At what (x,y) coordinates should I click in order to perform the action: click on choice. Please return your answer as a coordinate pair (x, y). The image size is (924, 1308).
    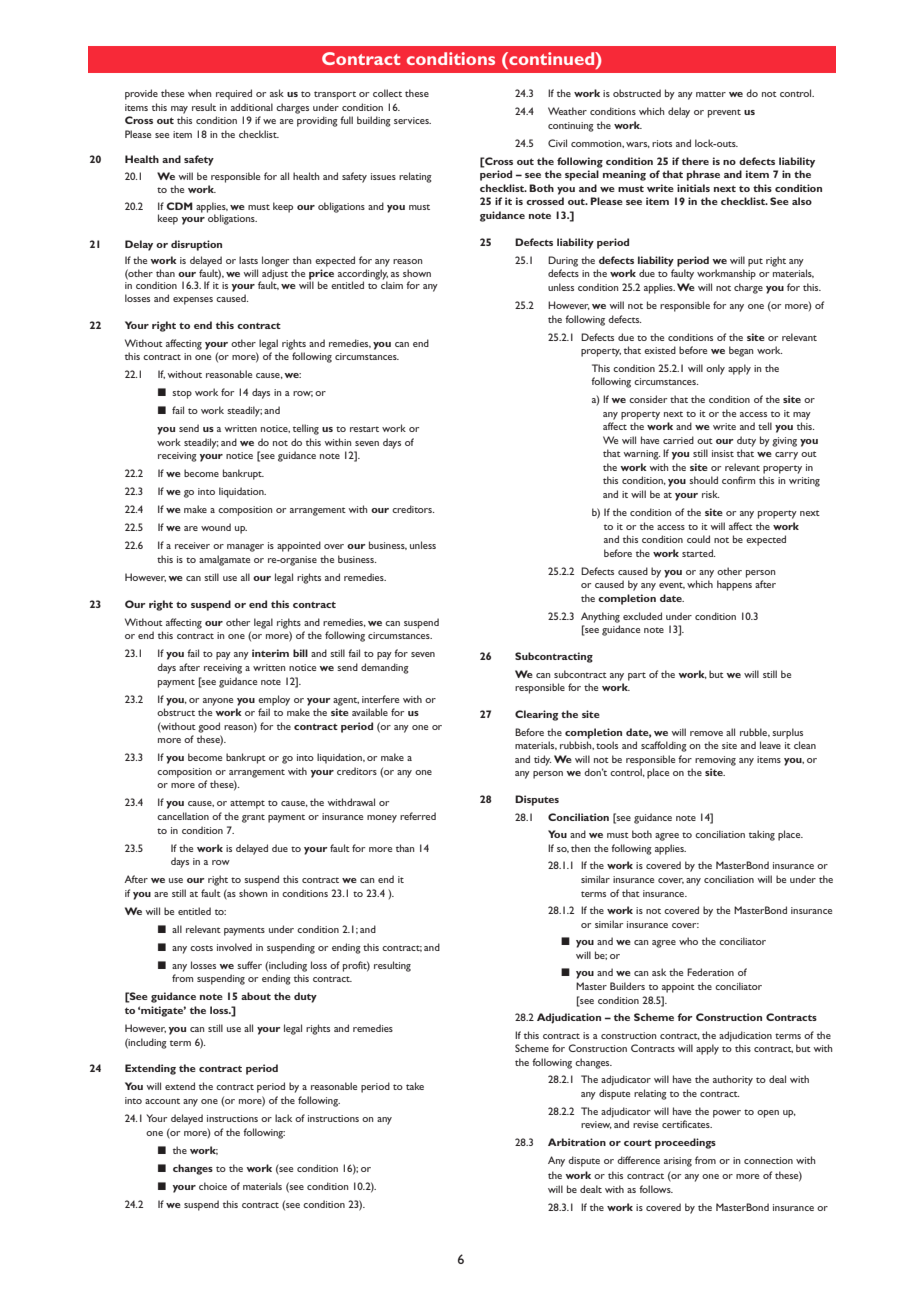
    Looking at the image, I should click on (213, 1186).
